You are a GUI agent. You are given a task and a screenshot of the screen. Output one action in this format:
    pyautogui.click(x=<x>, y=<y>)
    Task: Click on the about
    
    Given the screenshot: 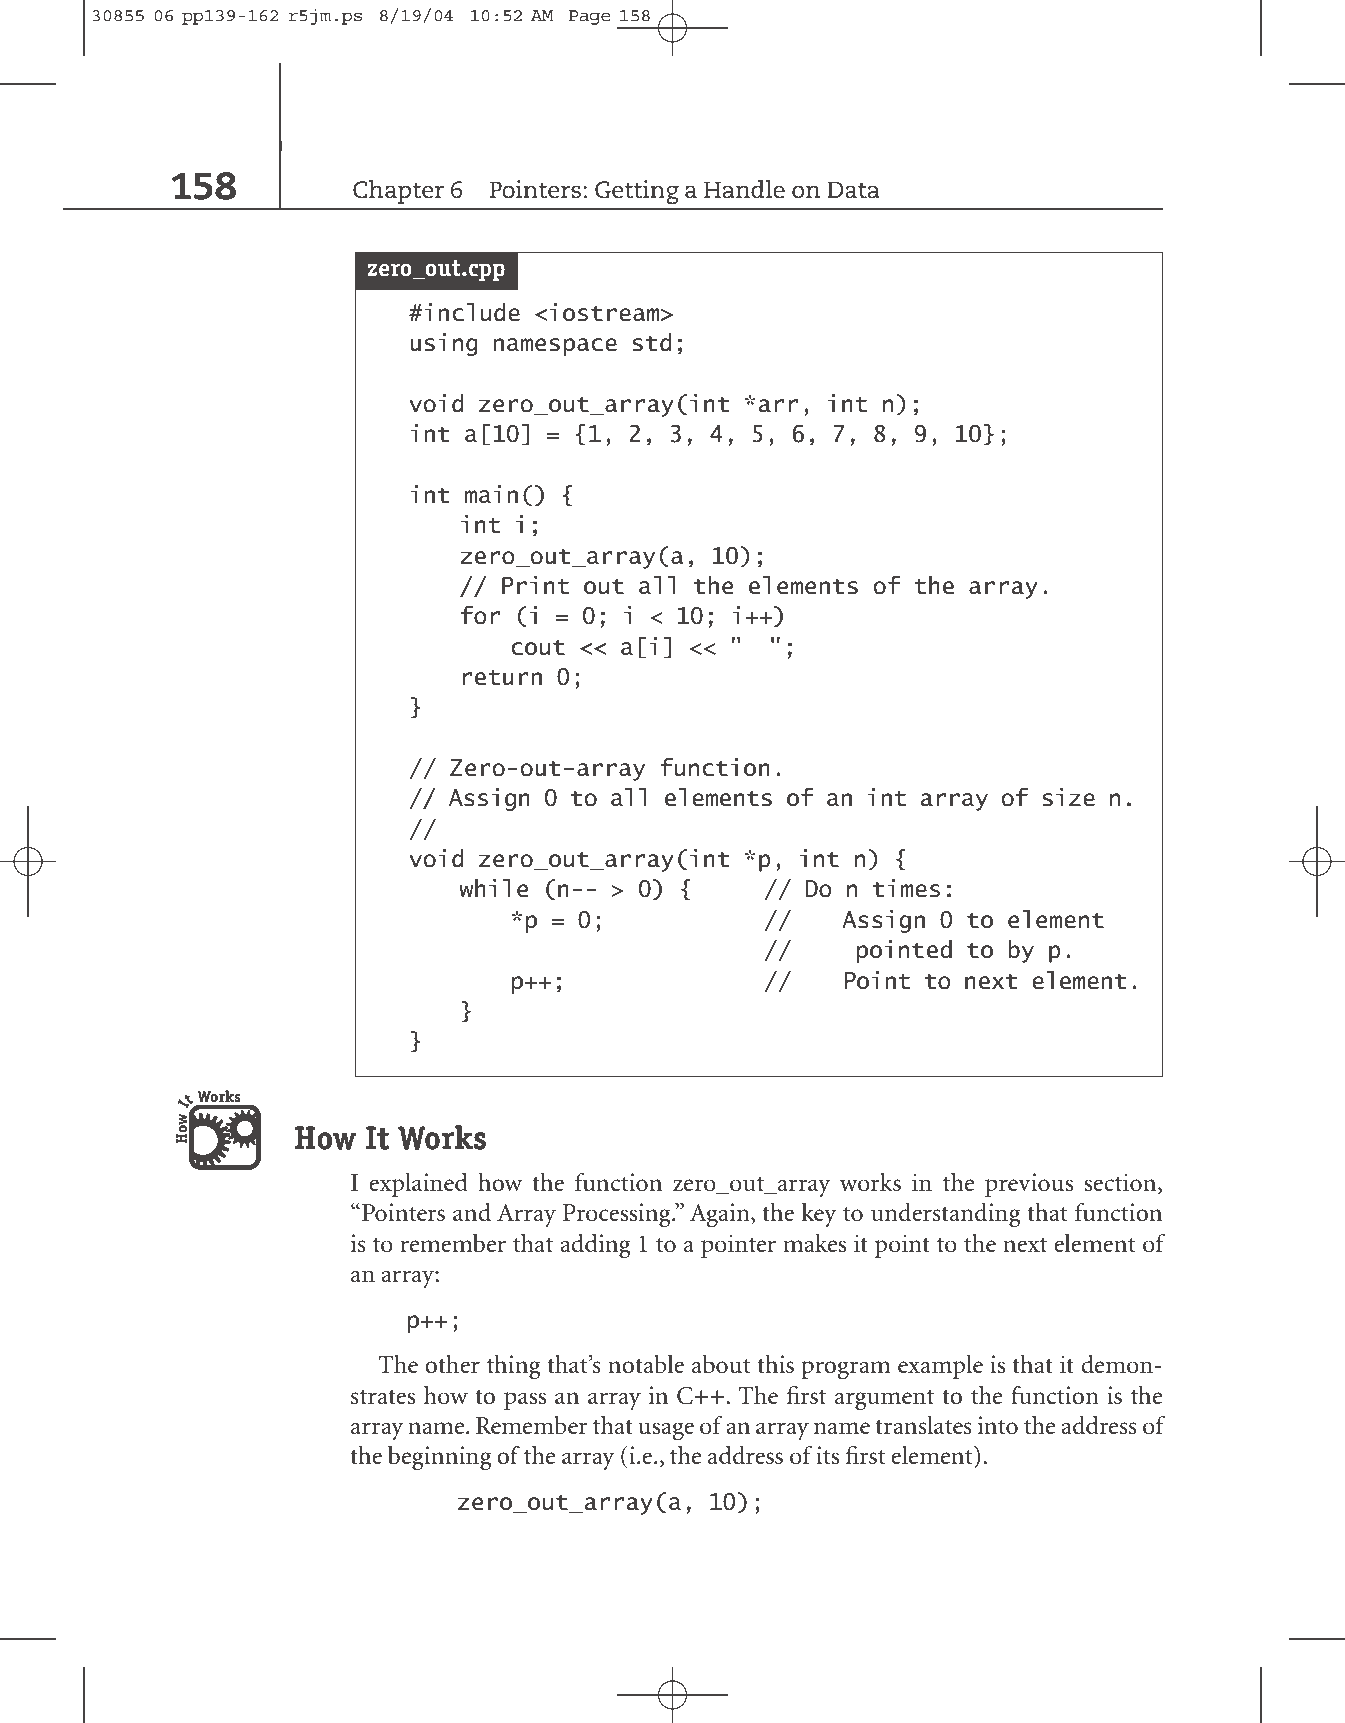 What is the action you would take?
    pyautogui.click(x=721, y=1364)
